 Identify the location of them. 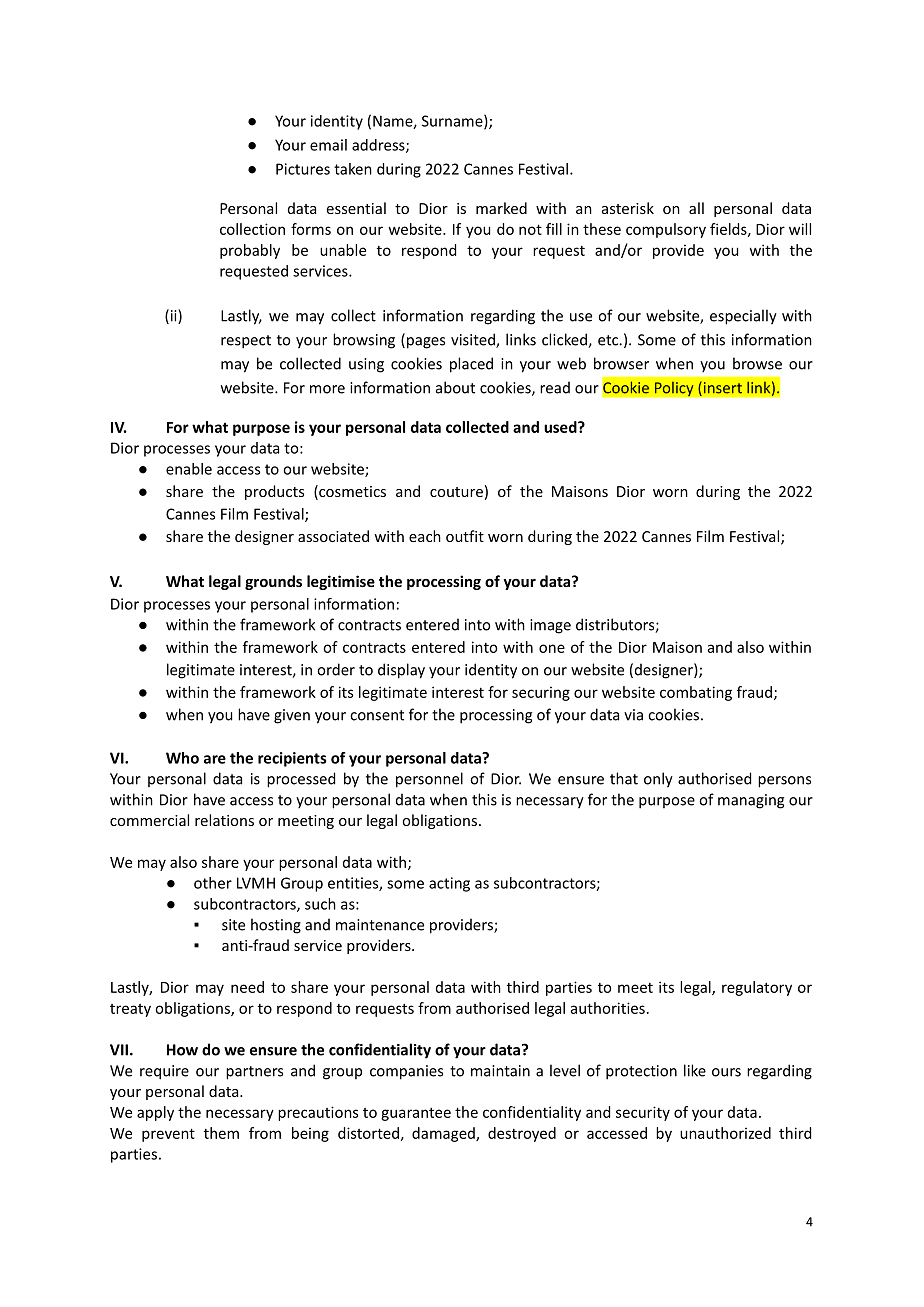
(221, 1133).
